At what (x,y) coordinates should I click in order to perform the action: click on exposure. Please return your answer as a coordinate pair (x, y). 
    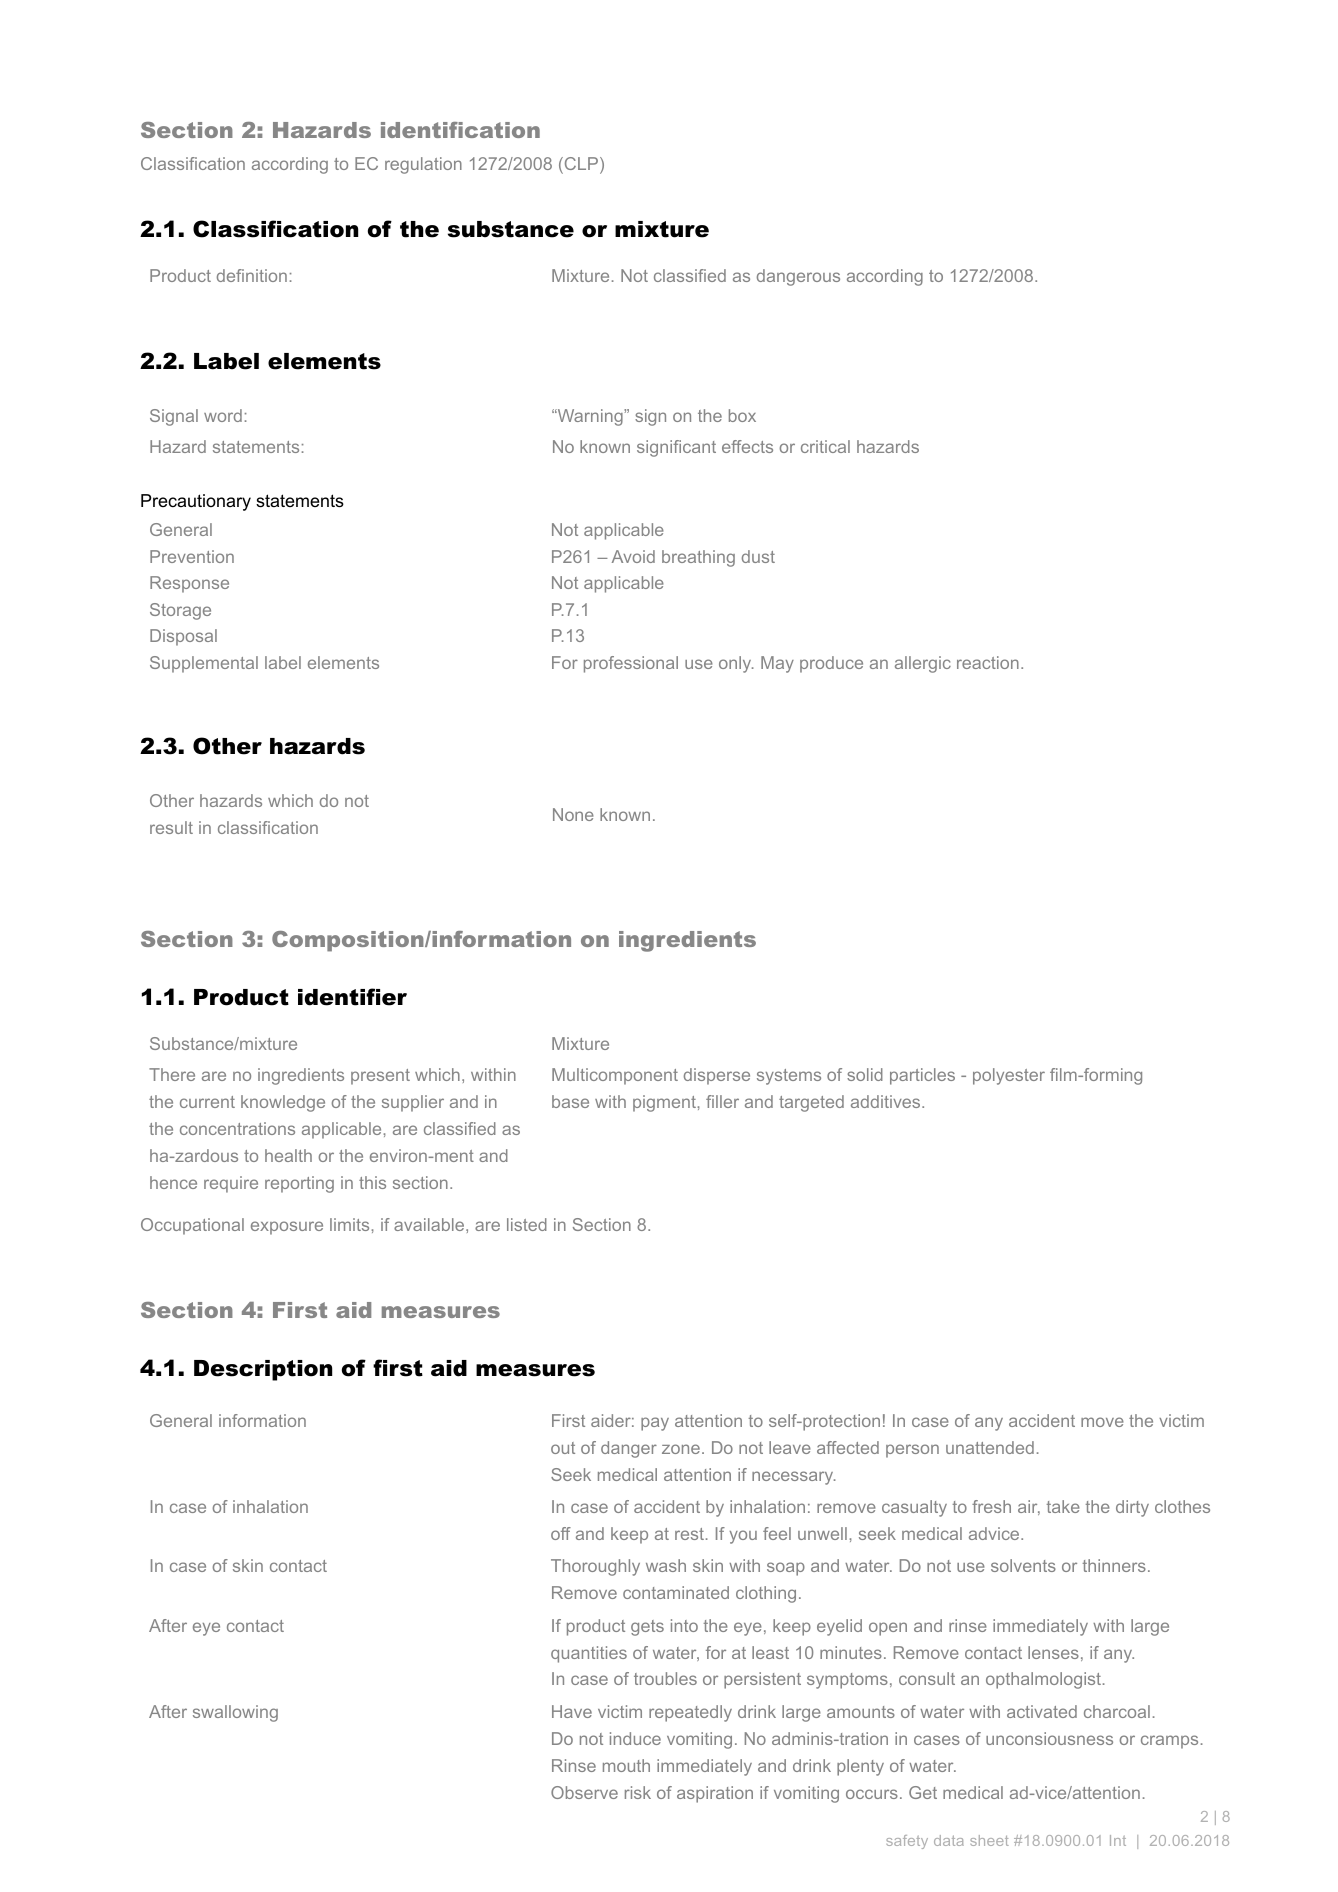
    Looking at the image, I should click on (287, 1228).
